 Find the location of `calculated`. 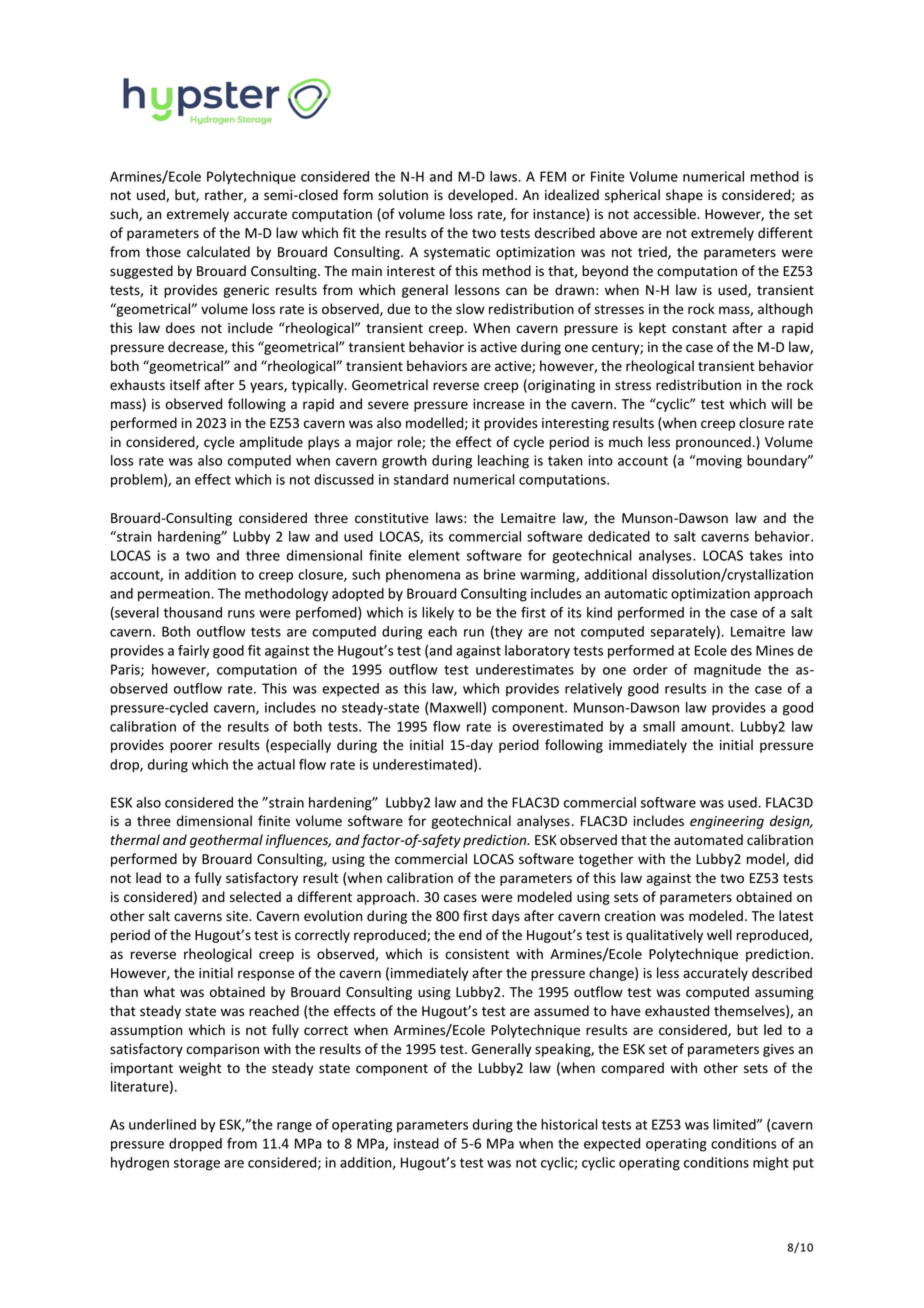

calculated is located at coordinates (218, 251).
